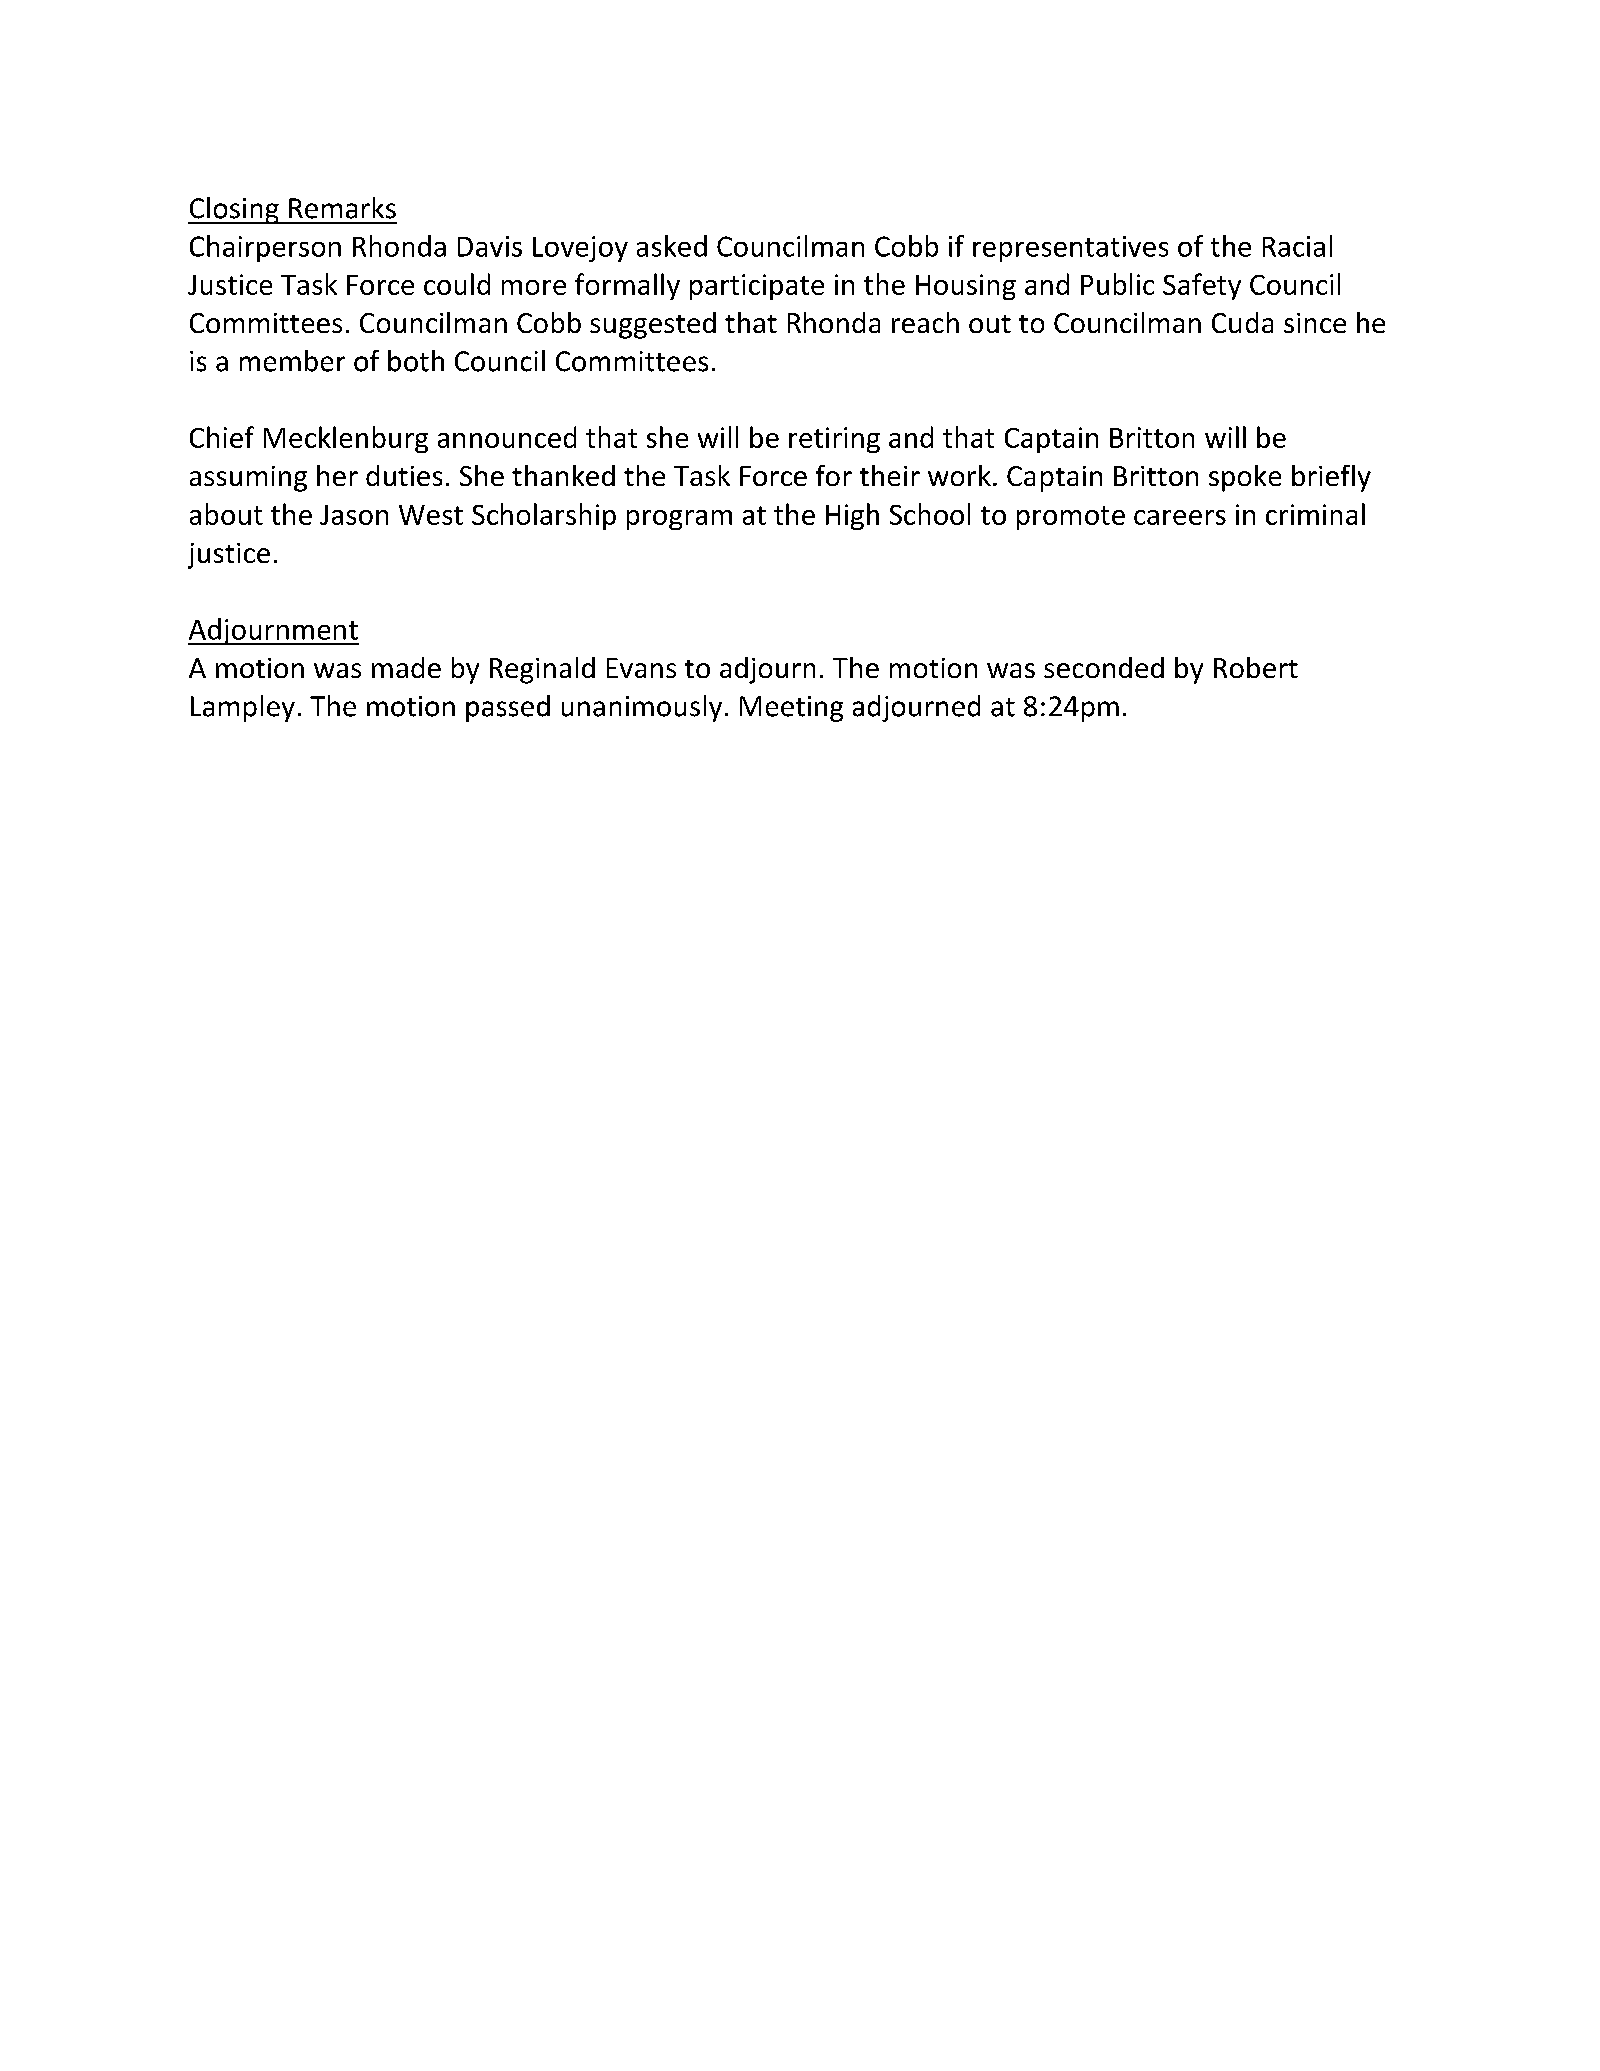 This document has height=2071, width=1600. Describe the element at coordinates (1297, 246) in the document. I see `Racial` at that location.
